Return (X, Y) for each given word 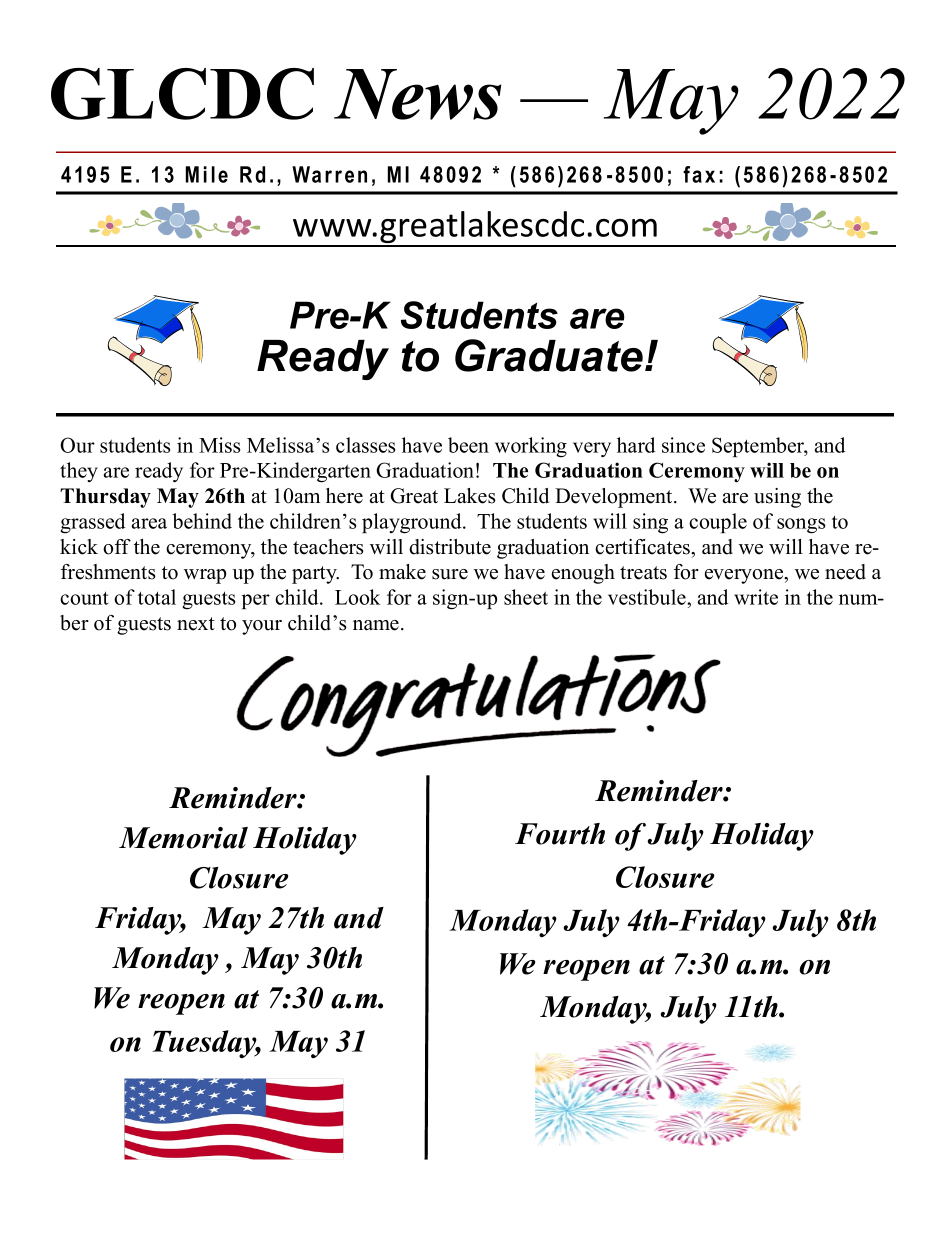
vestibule (648, 597)
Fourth (560, 834)
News (417, 94)
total (157, 597)
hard (636, 445)
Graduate (549, 355)
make (402, 572)
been (468, 445)
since (683, 445)
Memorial (183, 838)
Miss (219, 445)
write (756, 597)
